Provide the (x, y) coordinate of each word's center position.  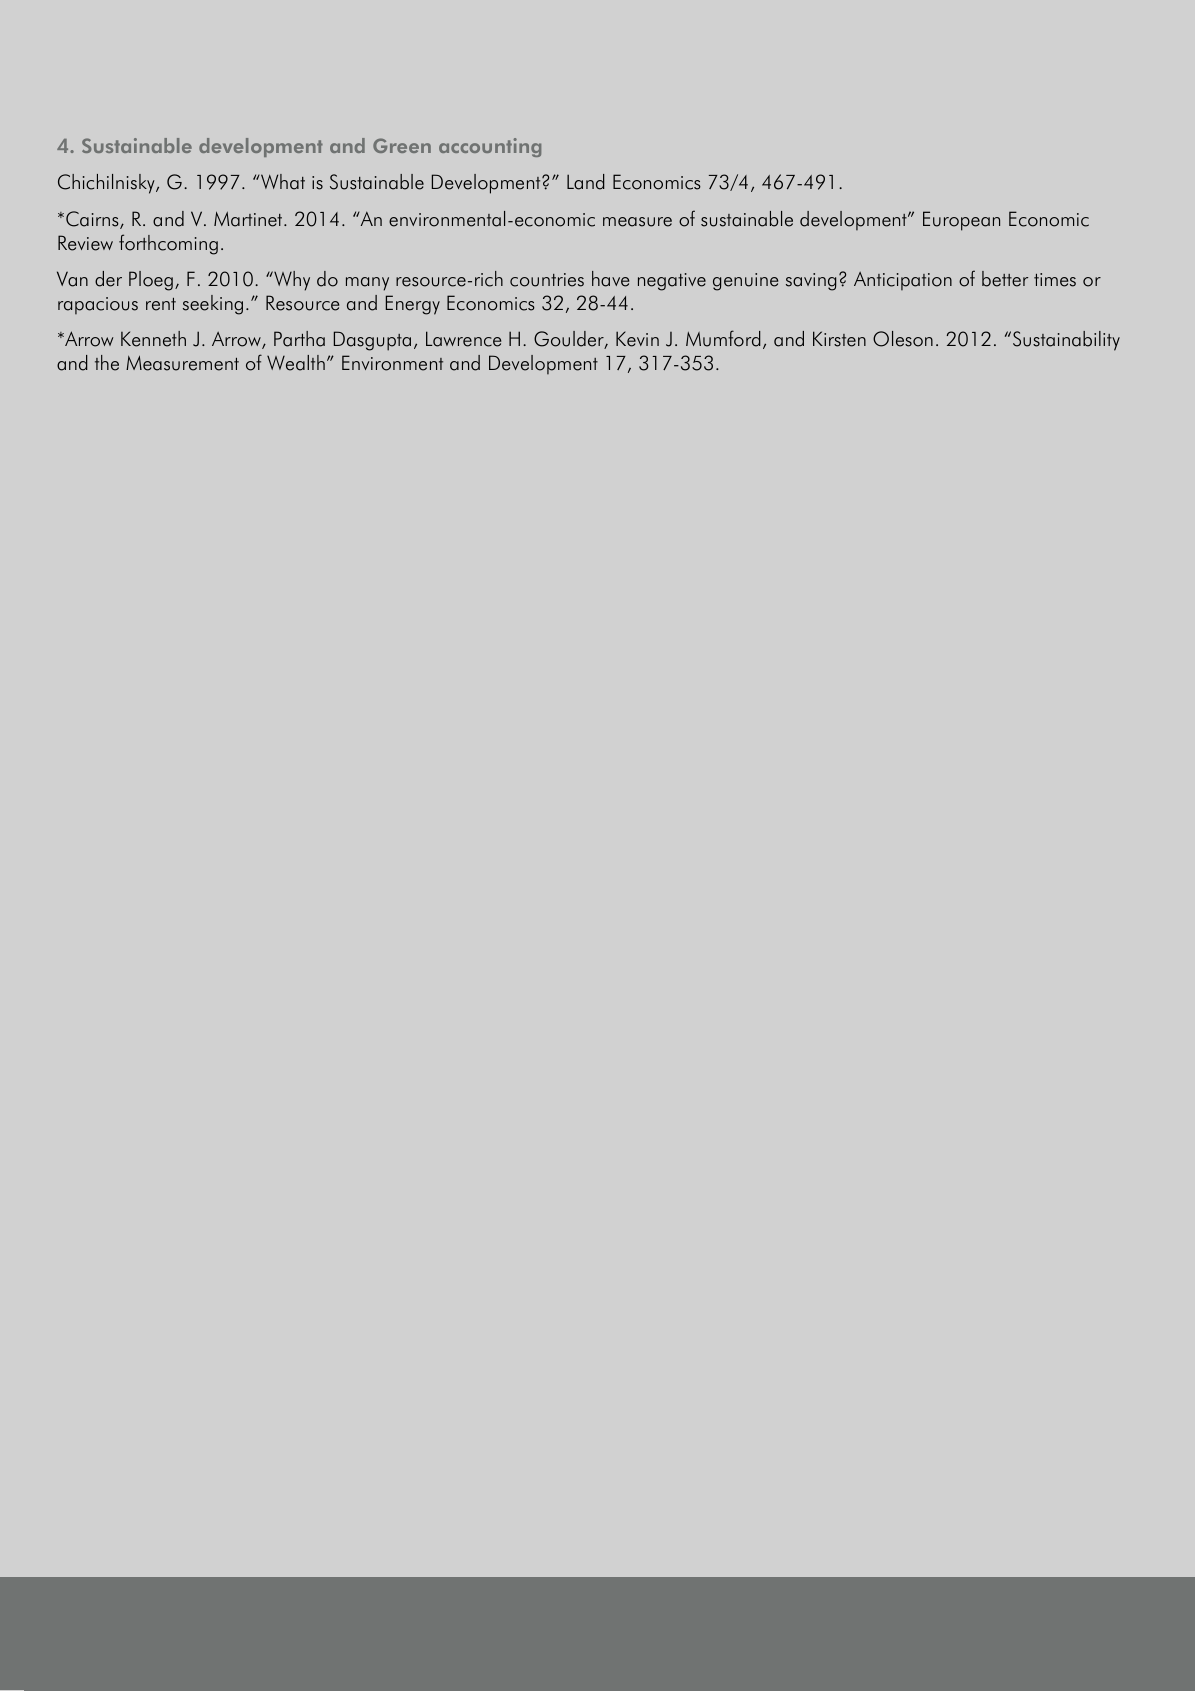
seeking (213, 305)
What (282, 182)
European (961, 221)
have (610, 279)
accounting (490, 147)
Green (402, 145)
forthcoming (168, 244)
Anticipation (903, 281)
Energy (413, 305)
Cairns (93, 220)
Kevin (637, 339)
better (1005, 279)
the (107, 363)
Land (586, 182)
